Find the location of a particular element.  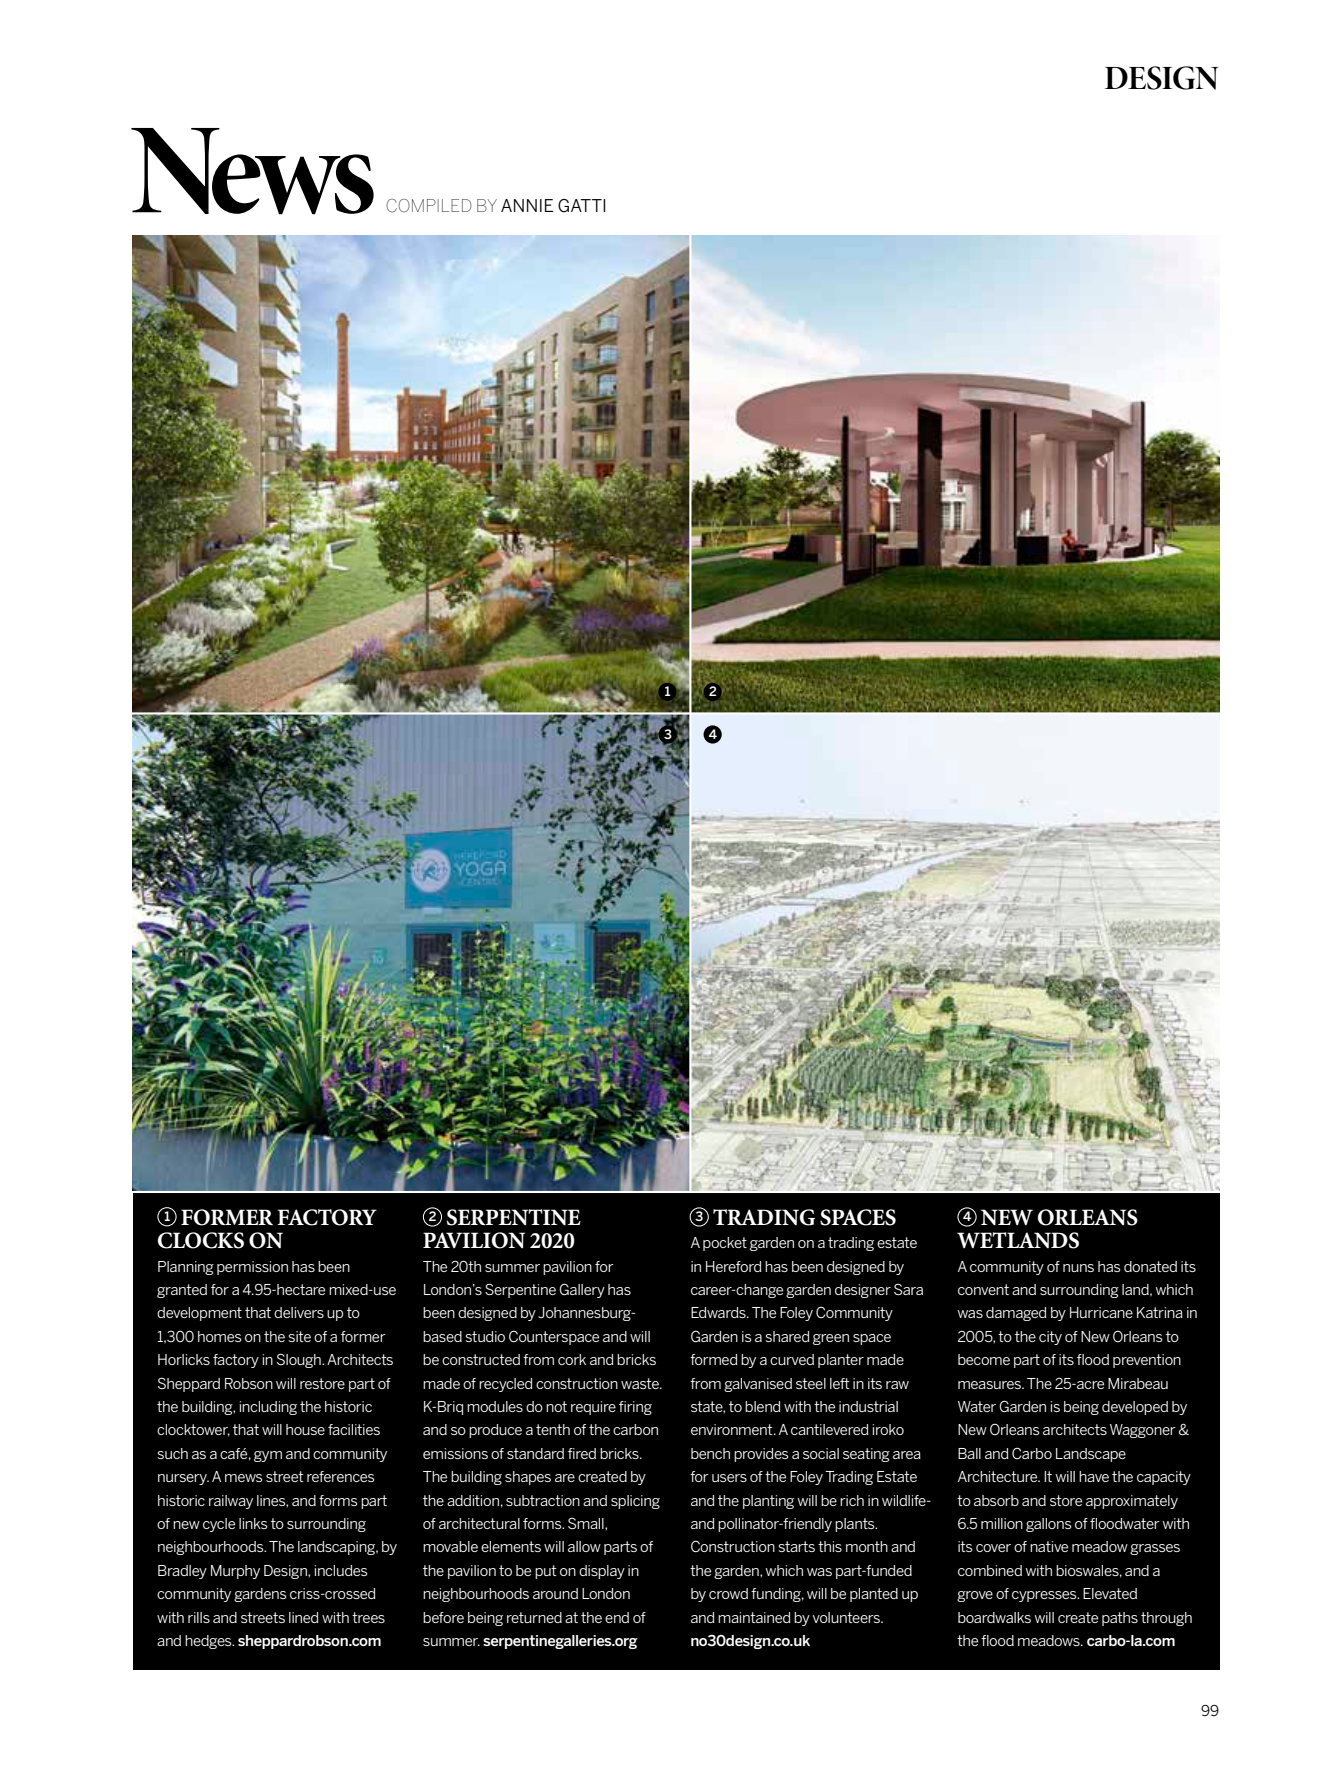

convent is located at coordinates (983, 1289).
